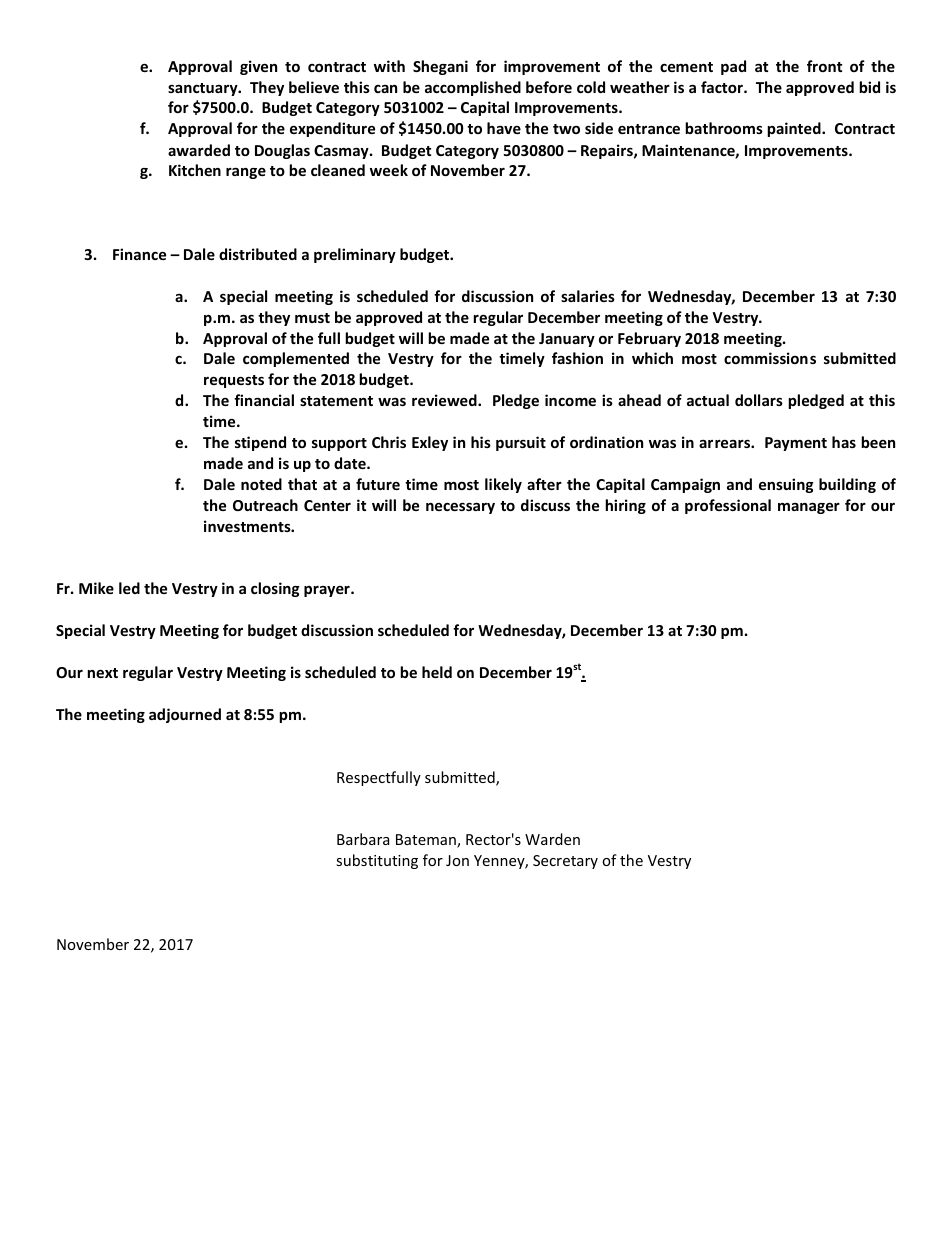 The height and width of the page is (1233, 952). Describe the element at coordinates (588, 296) in the page. I see `salaries` at that location.
